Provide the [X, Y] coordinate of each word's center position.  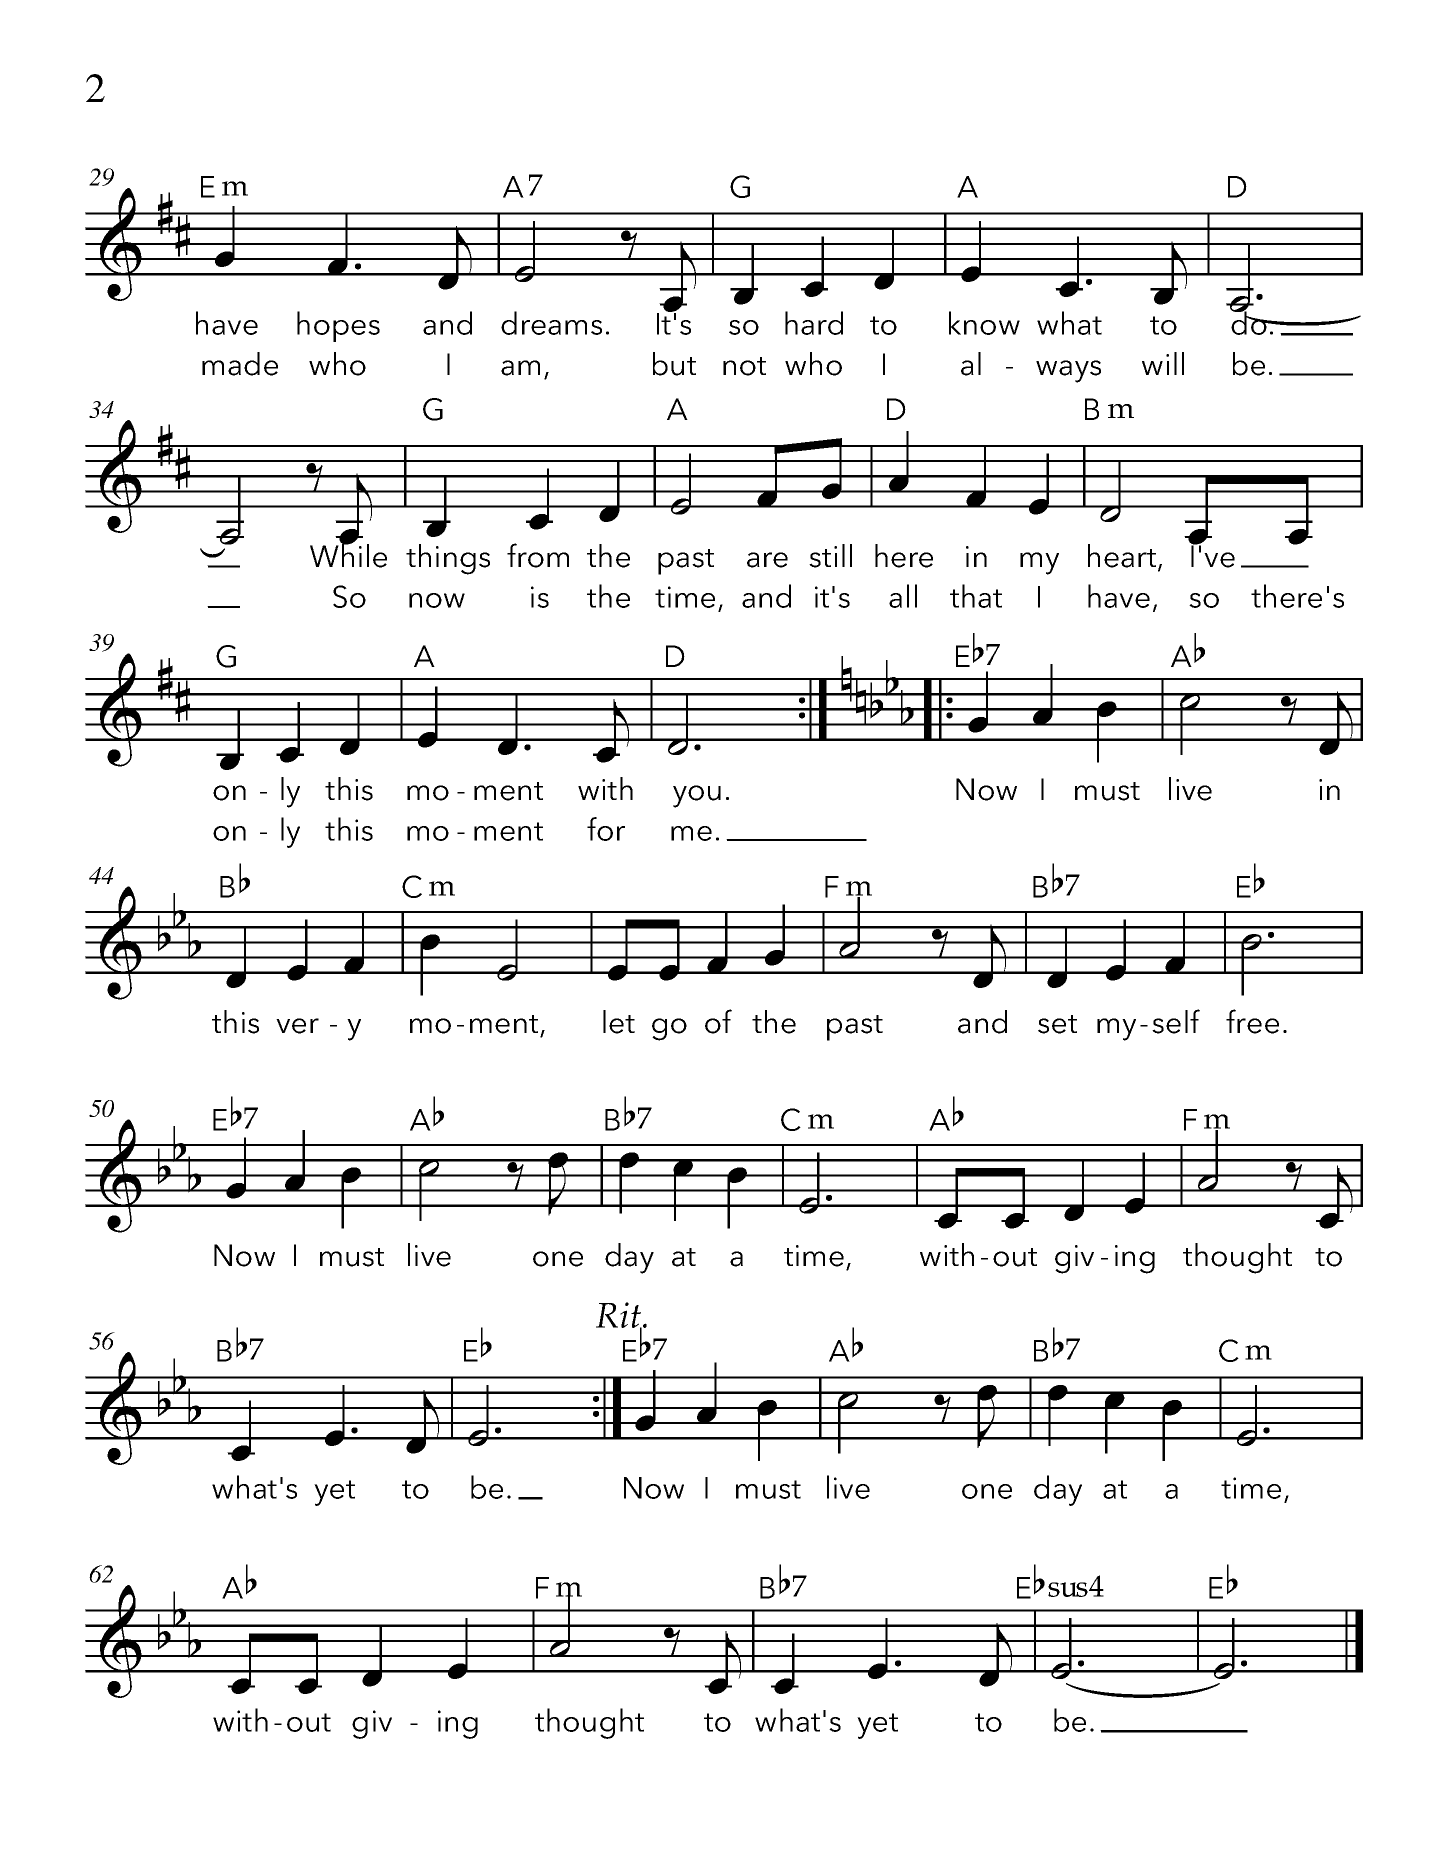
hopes [338, 326]
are [767, 560]
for [606, 829]
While [348, 555]
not [744, 366]
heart [1123, 557]
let [619, 1022]
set [1057, 1024]
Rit [620, 1316]
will [1163, 363]
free [1252, 1021]
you [697, 796]
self [1176, 1021]
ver [297, 1026]
